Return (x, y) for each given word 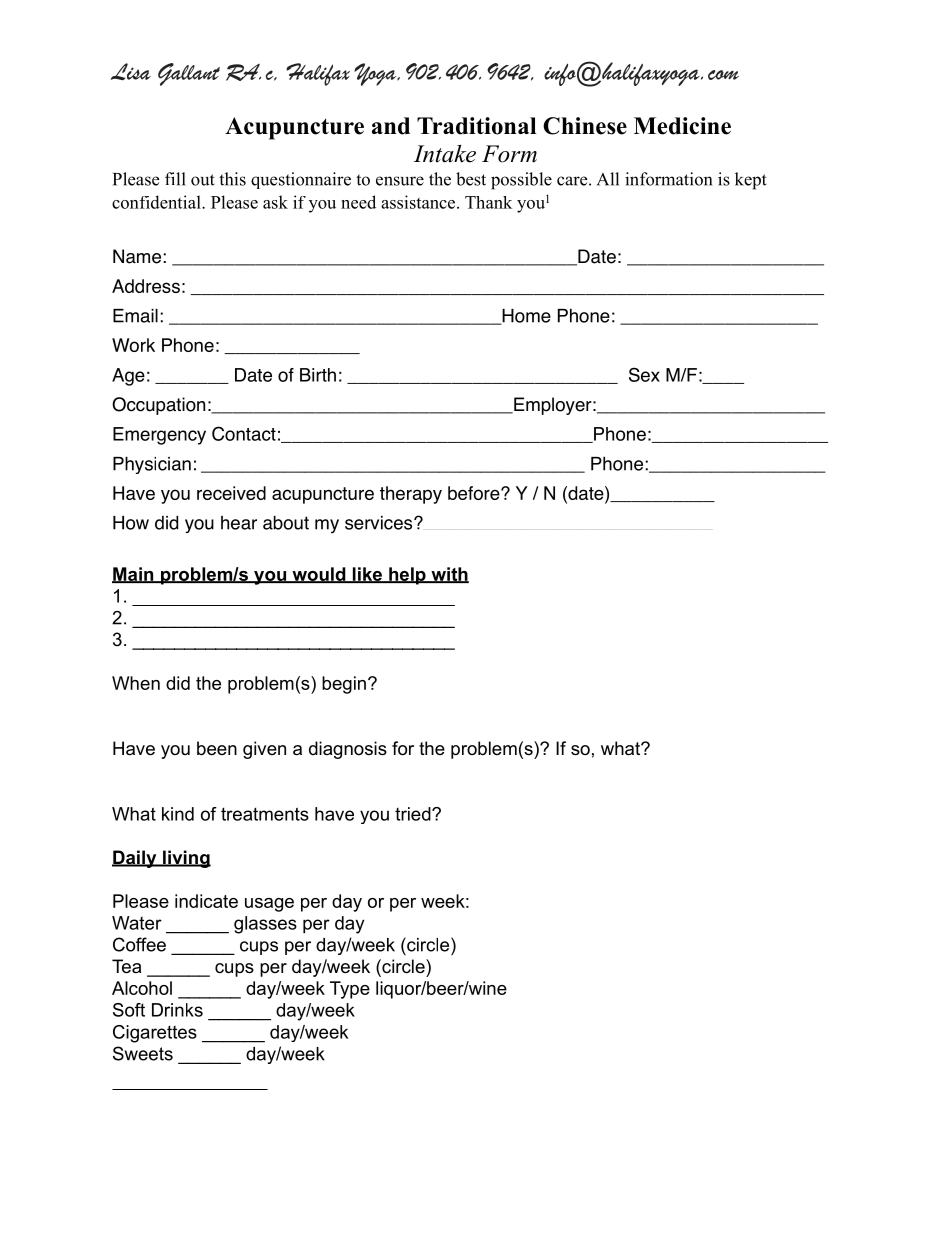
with (449, 575)
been (217, 748)
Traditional (476, 126)
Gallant (189, 74)
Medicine (682, 126)
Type (350, 990)
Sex (644, 374)
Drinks (177, 1010)
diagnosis (348, 750)
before (475, 493)
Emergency (159, 436)
